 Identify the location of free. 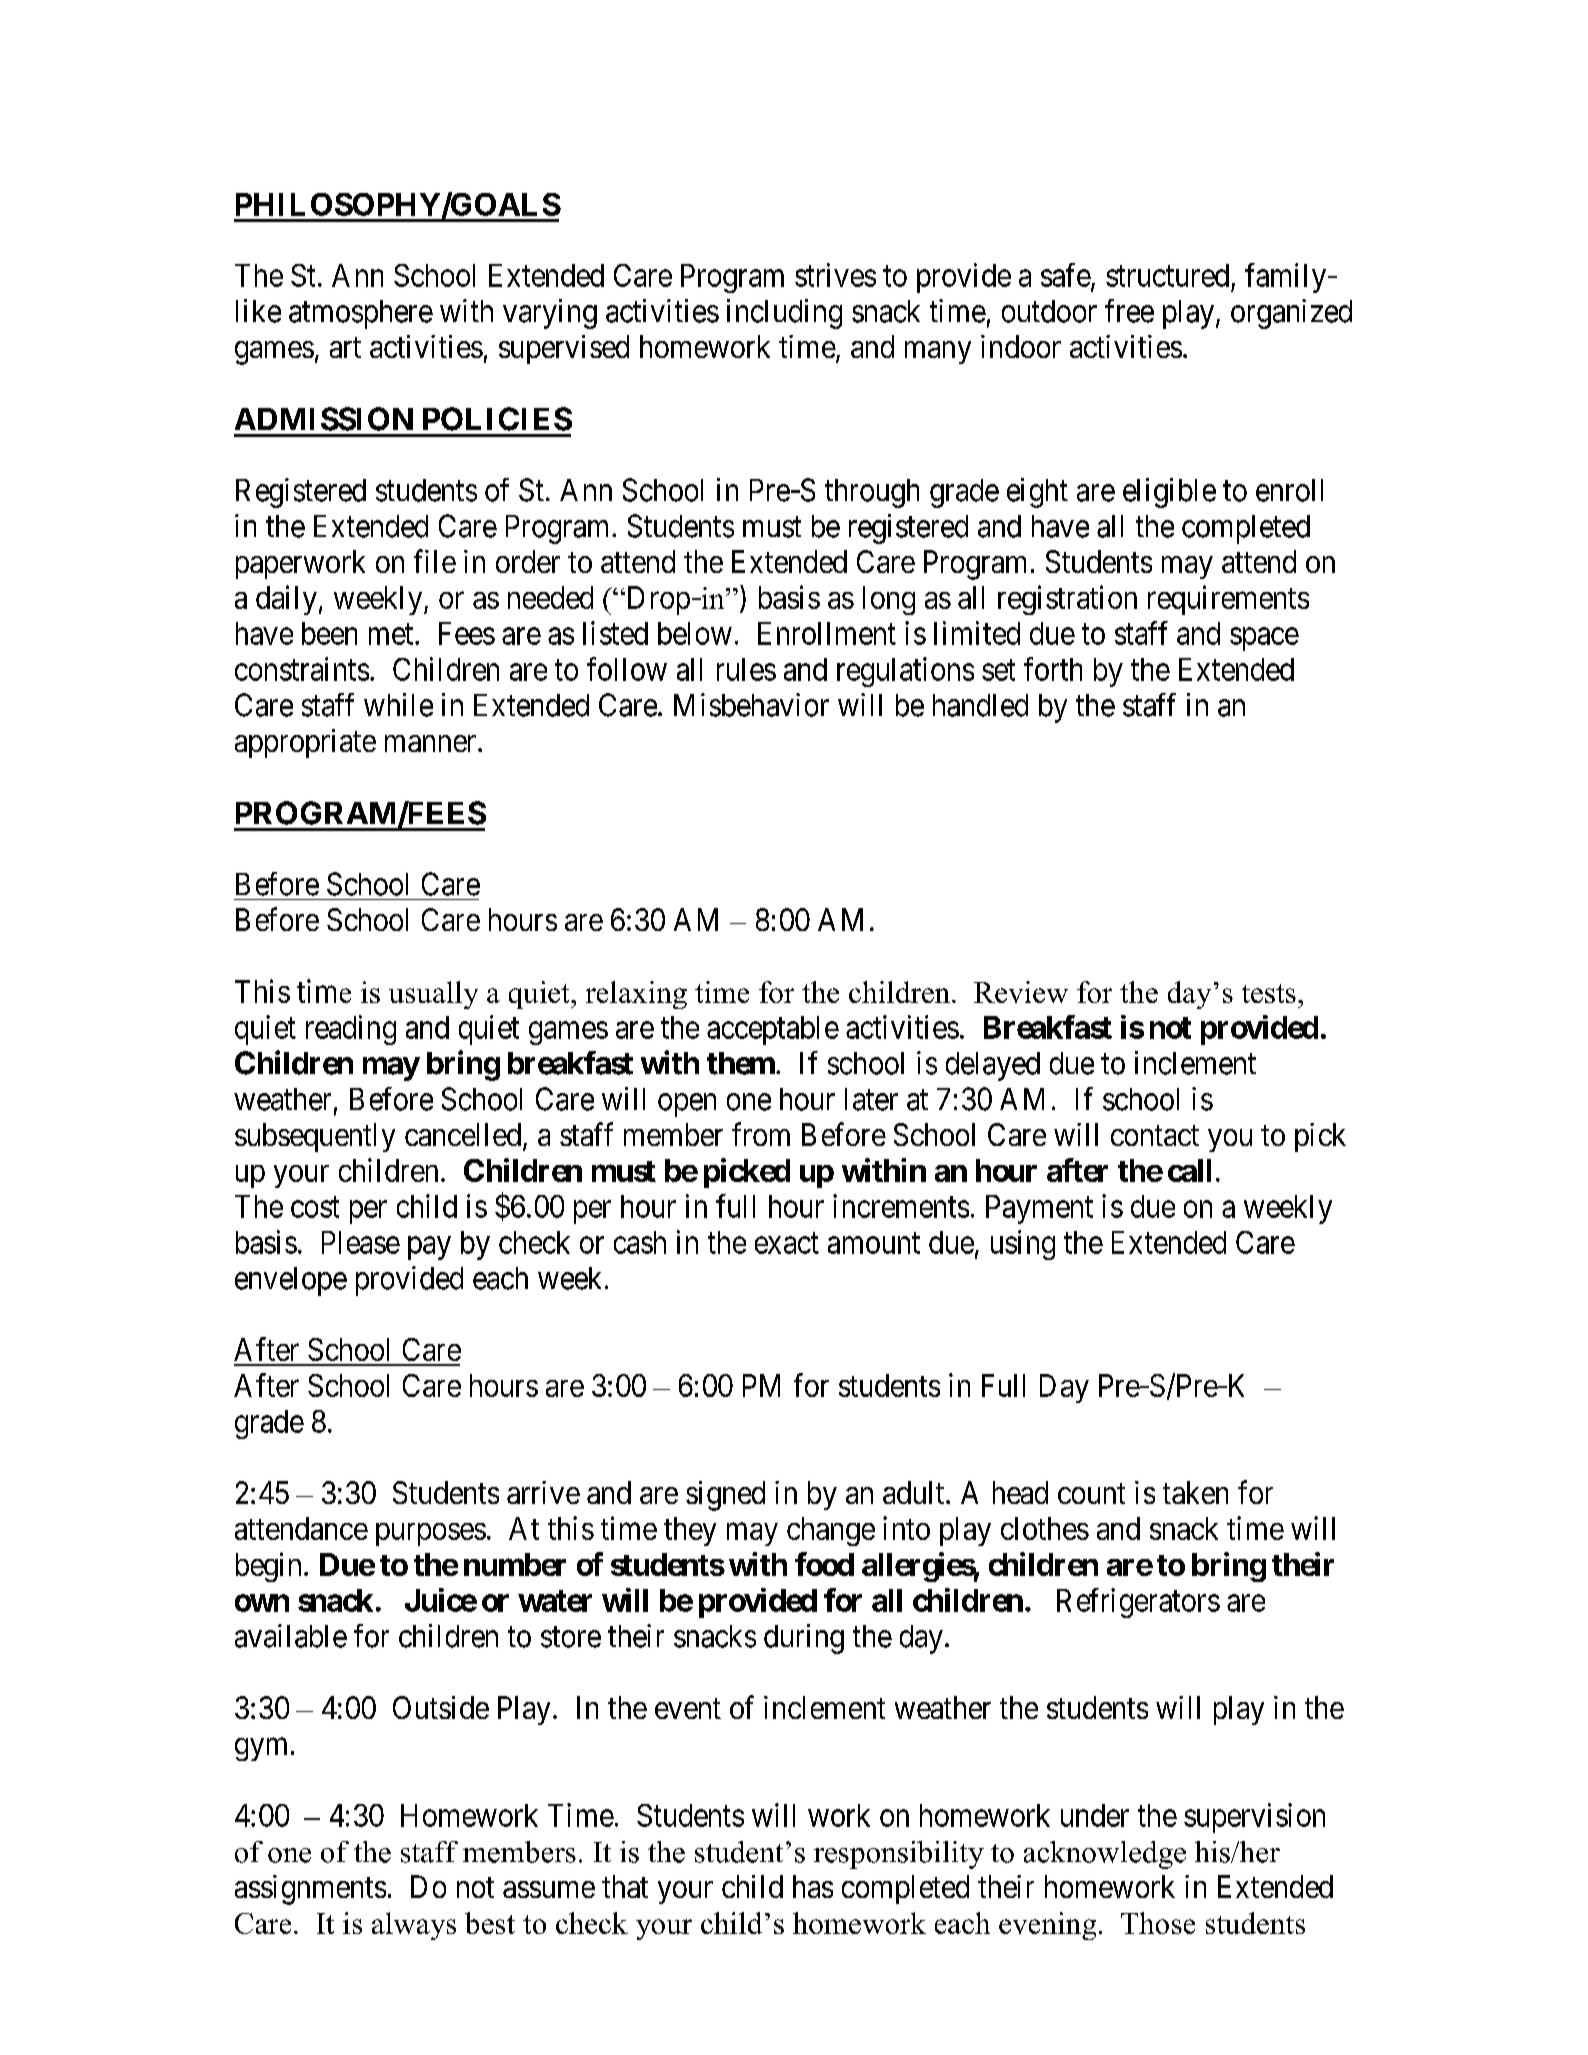
(1129, 311).
